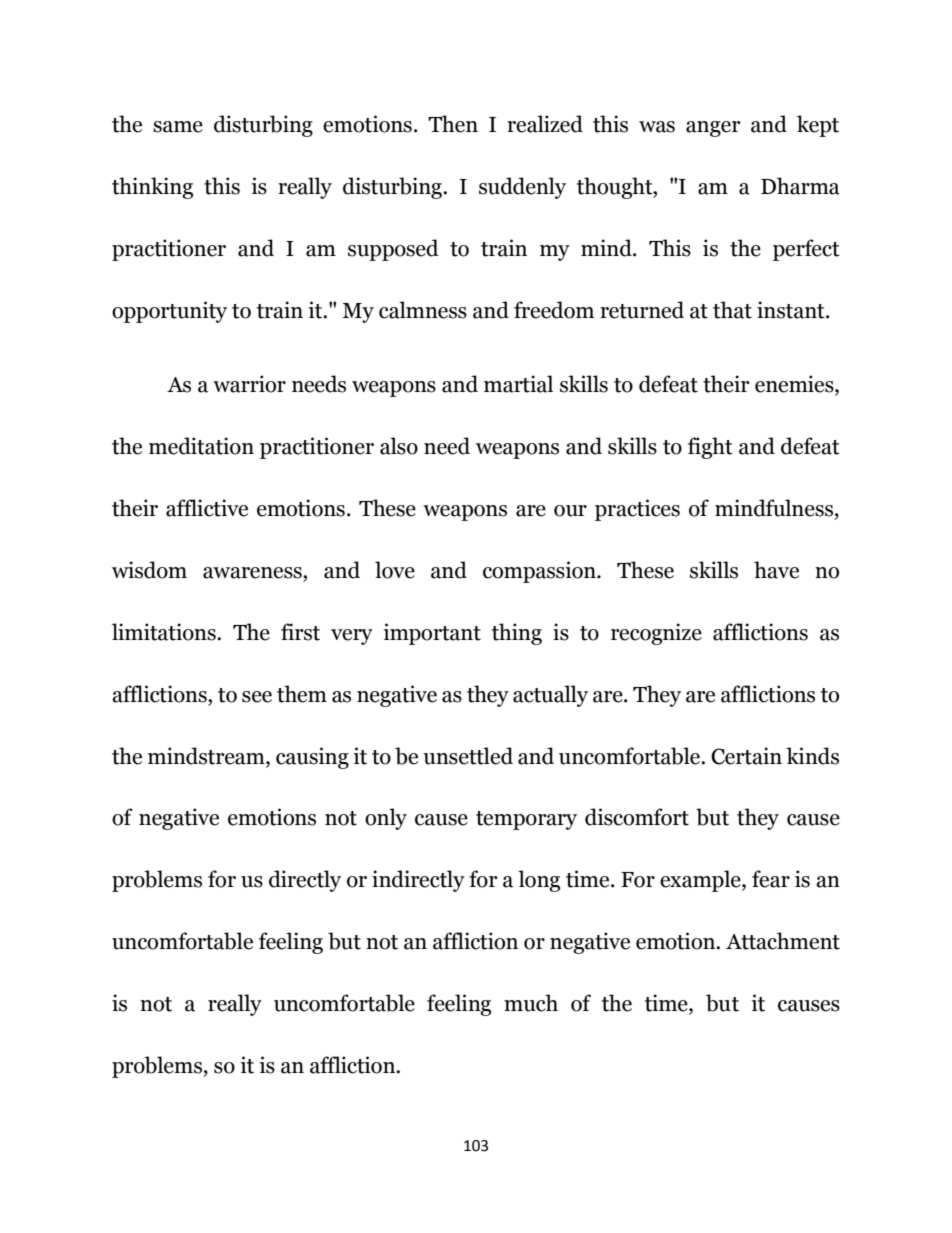  Describe the element at coordinates (386, 819) in the screenshot. I see `only` at that location.
